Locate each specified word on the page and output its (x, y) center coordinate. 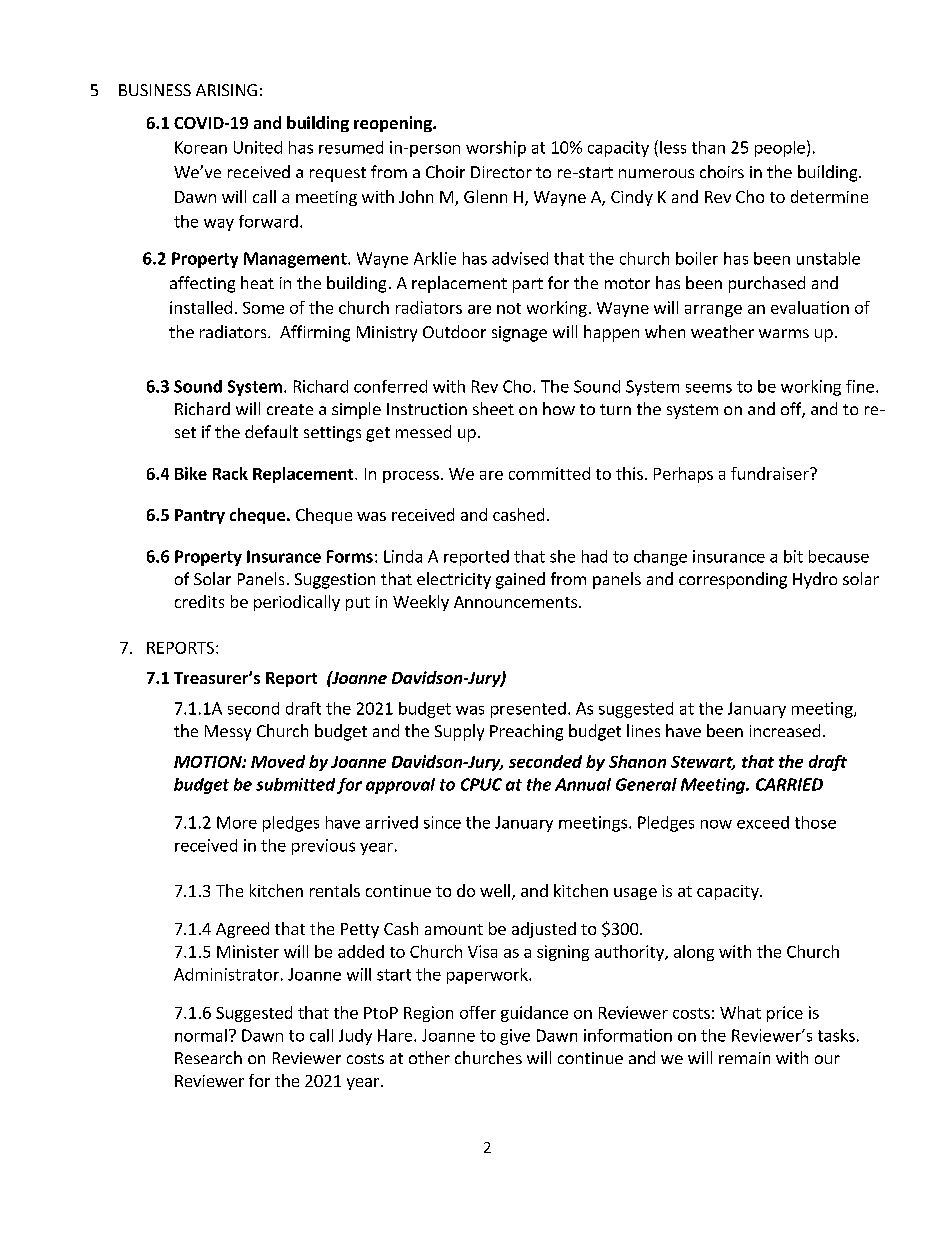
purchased (767, 284)
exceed (763, 822)
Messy (228, 733)
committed (549, 473)
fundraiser (771, 473)
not (509, 308)
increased (785, 730)
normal (201, 1035)
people (780, 149)
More (237, 822)
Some (263, 308)
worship (496, 149)
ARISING (226, 90)
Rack (230, 473)
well (495, 890)
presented (528, 710)
